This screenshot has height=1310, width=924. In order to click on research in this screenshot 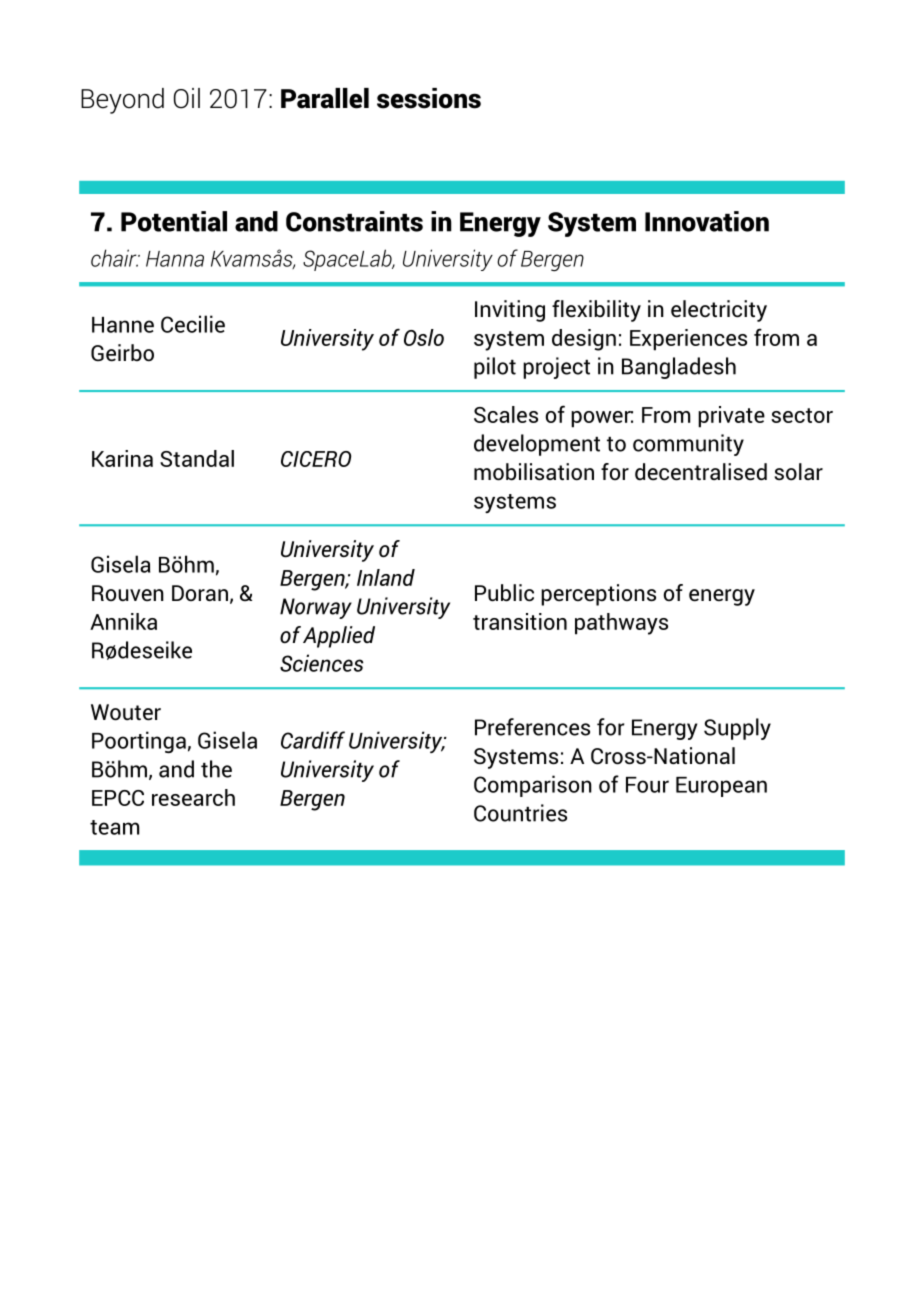, I will do `click(193, 797)`.
